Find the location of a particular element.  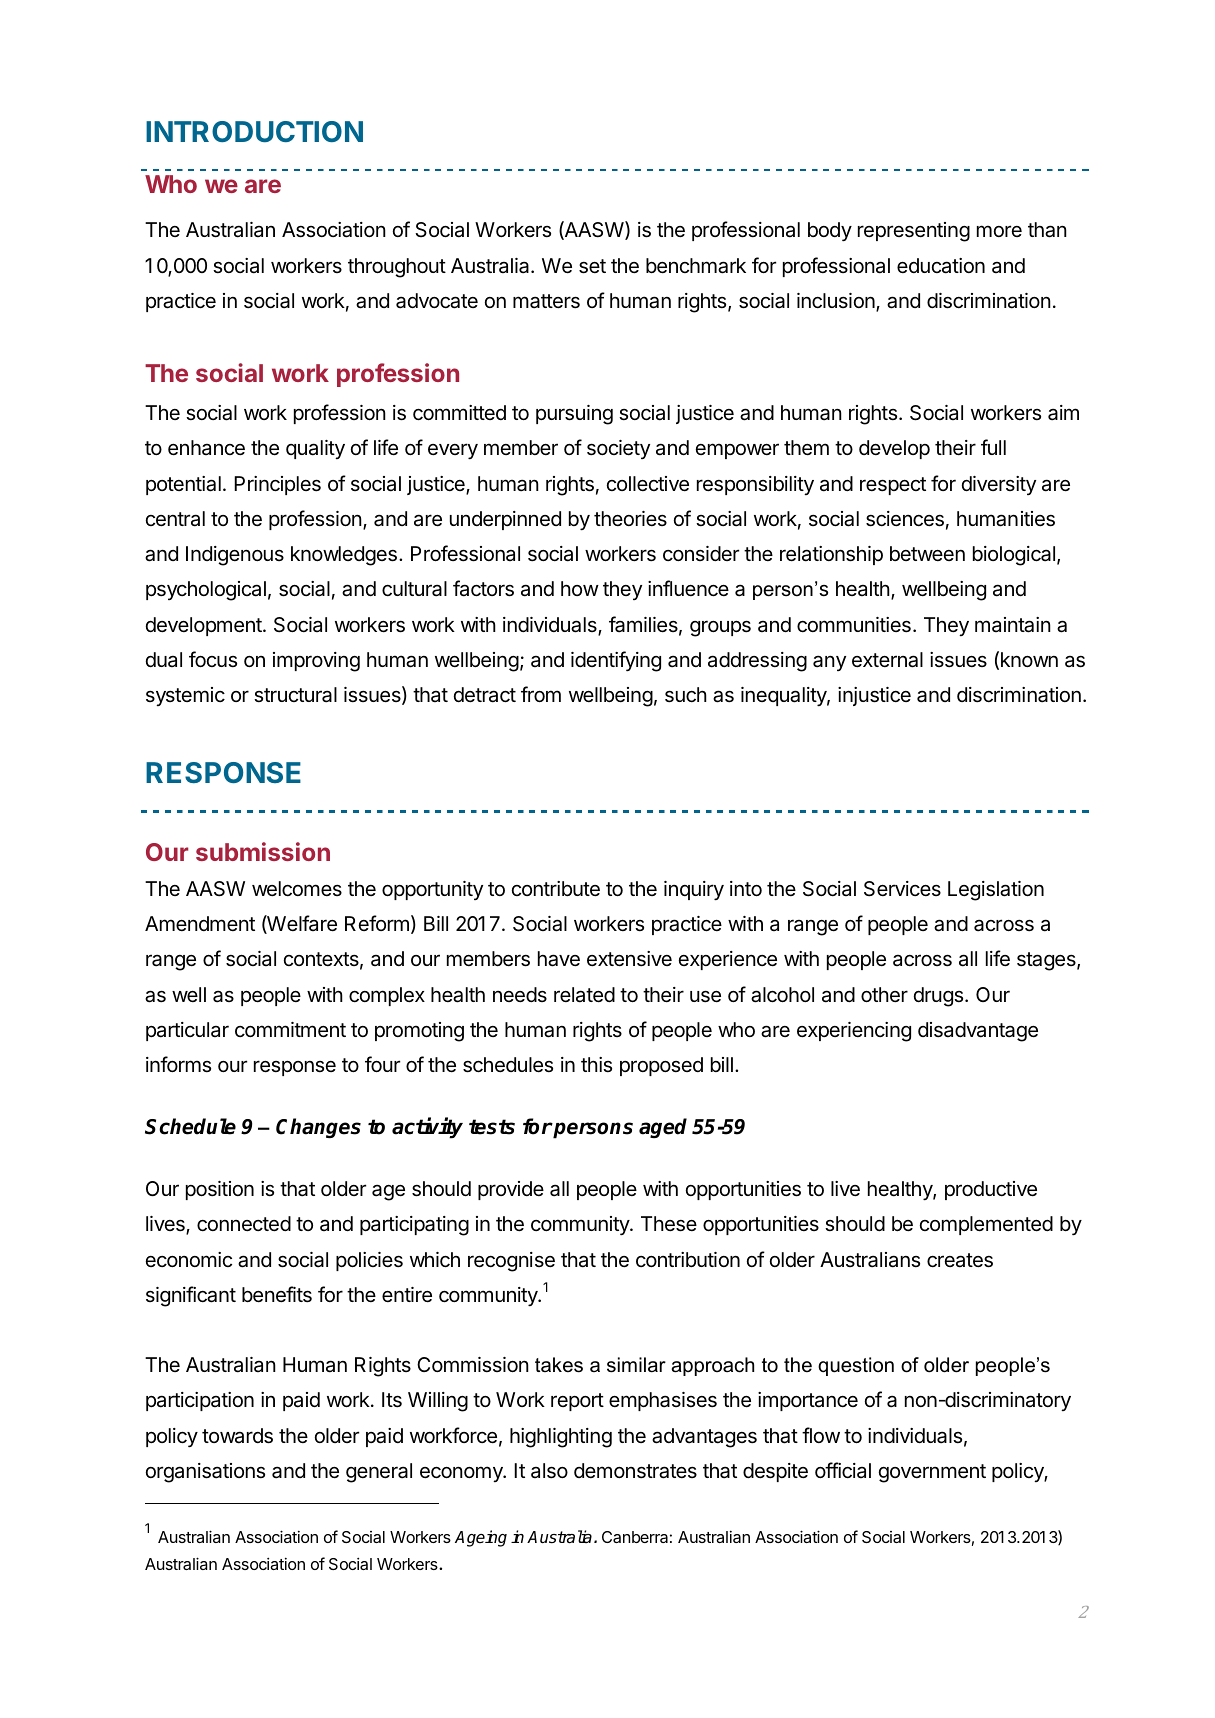

maintain is located at coordinates (1013, 625).
